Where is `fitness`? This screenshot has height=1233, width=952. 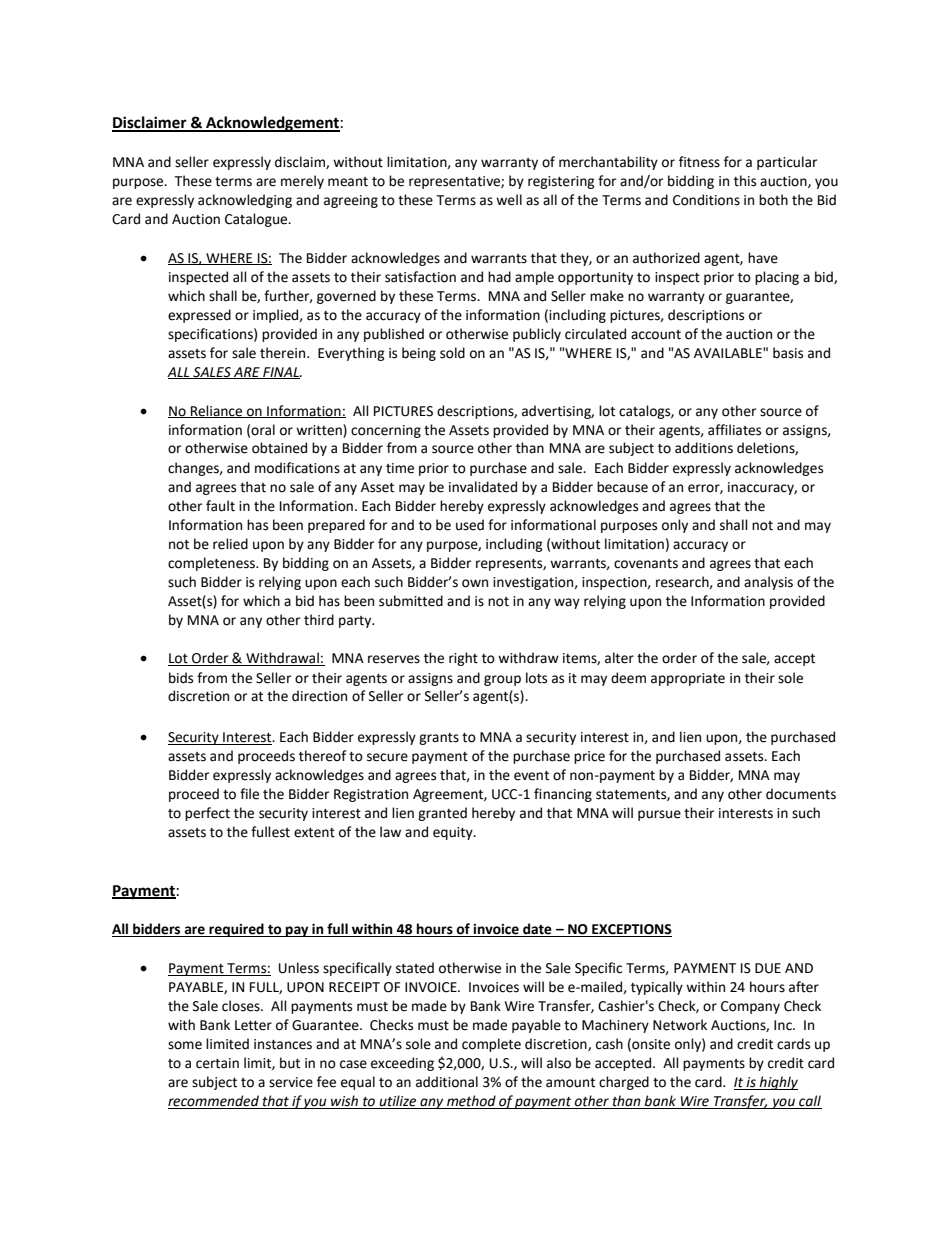 fitness is located at coordinates (699, 162).
